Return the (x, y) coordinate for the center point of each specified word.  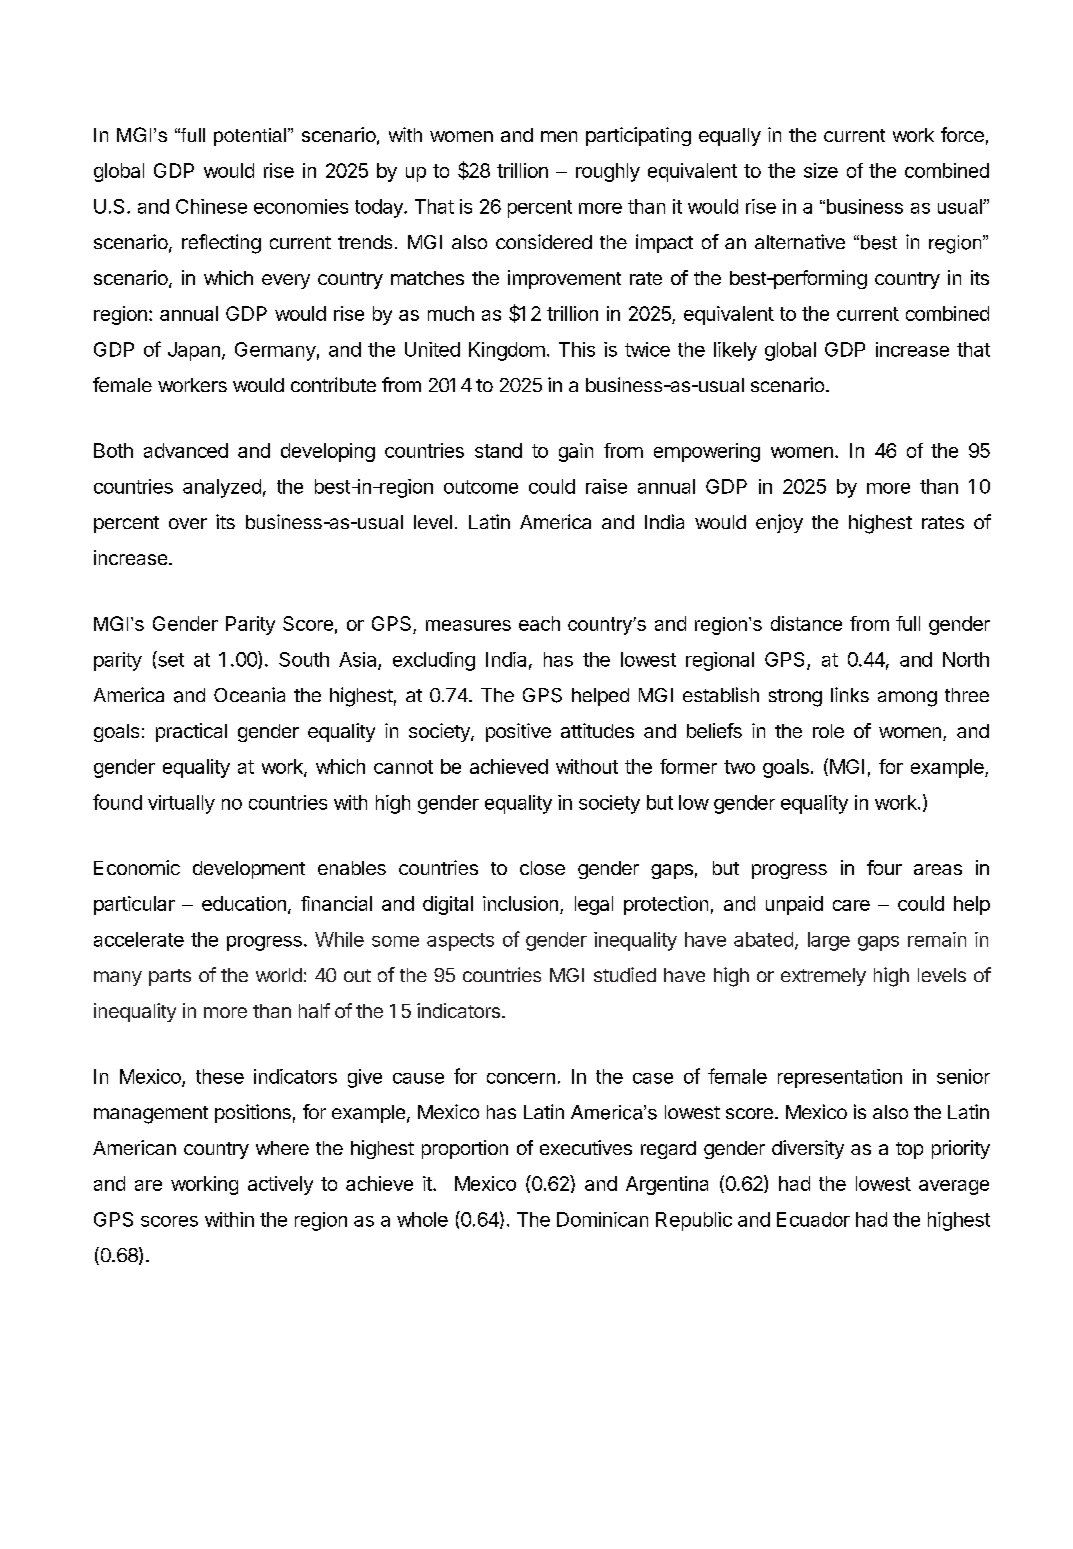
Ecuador (813, 1219)
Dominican (602, 1219)
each (539, 623)
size (821, 170)
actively (280, 1185)
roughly (608, 172)
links (850, 694)
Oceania (249, 694)
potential (251, 137)
